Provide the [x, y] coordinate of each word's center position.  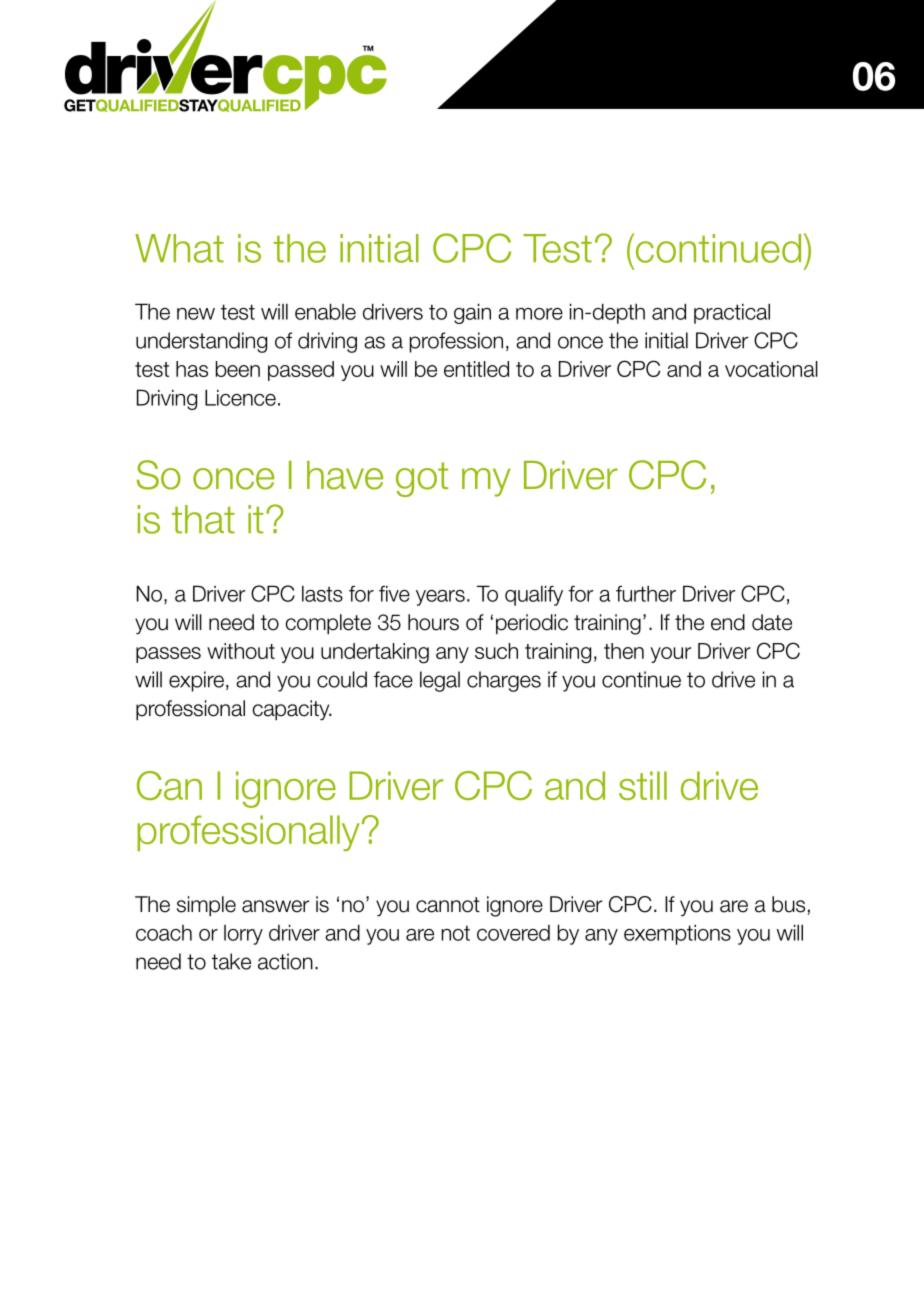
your [670, 655]
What [179, 248]
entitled [476, 369]
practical [732, 313]
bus [790, 905]
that [203, 519]
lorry [243, 935]
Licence [240, 397]
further [646, 593]
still [643, 785]
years [440, 598]
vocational [771, 369]
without [241, 651]
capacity [292, 710]
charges [504, 681]
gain [472, 313]
